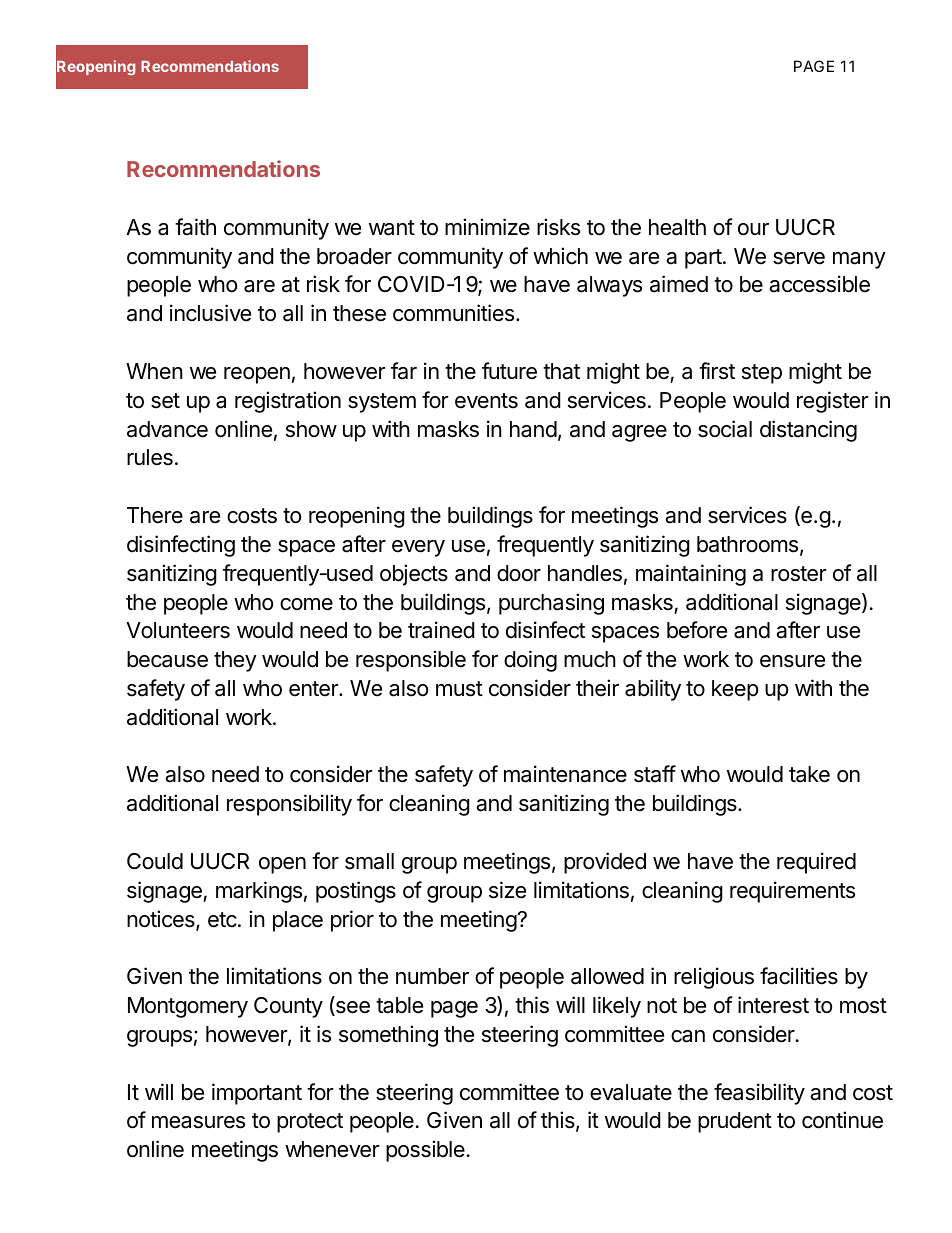 The width and height of the screenshot is (952, 1233). What do you see at coordinates (486, 401) in the screenshot?
I see `events` at bounding box center [486, 401].
